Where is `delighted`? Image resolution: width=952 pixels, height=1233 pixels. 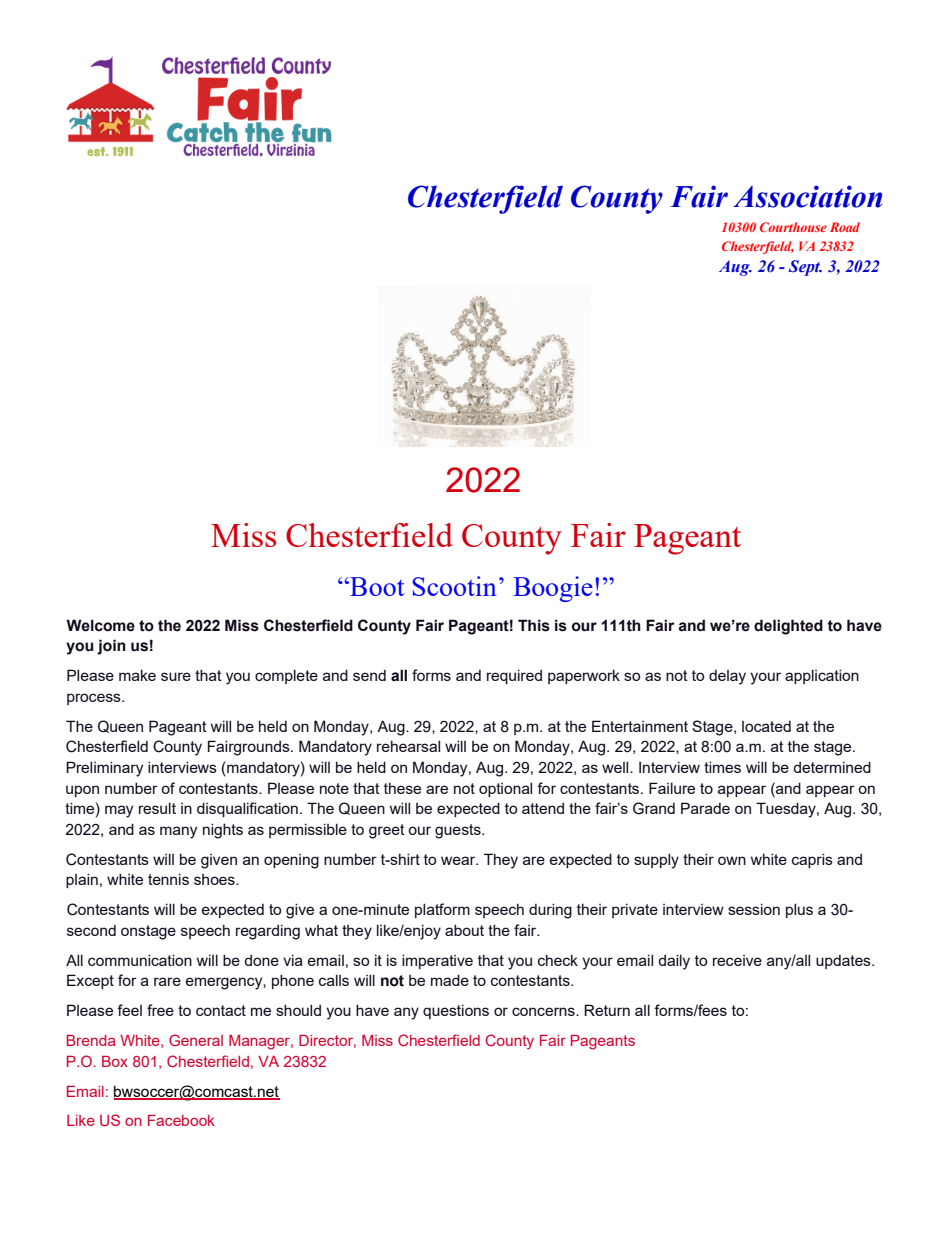
delighted is located at coordinates (788, 627).
